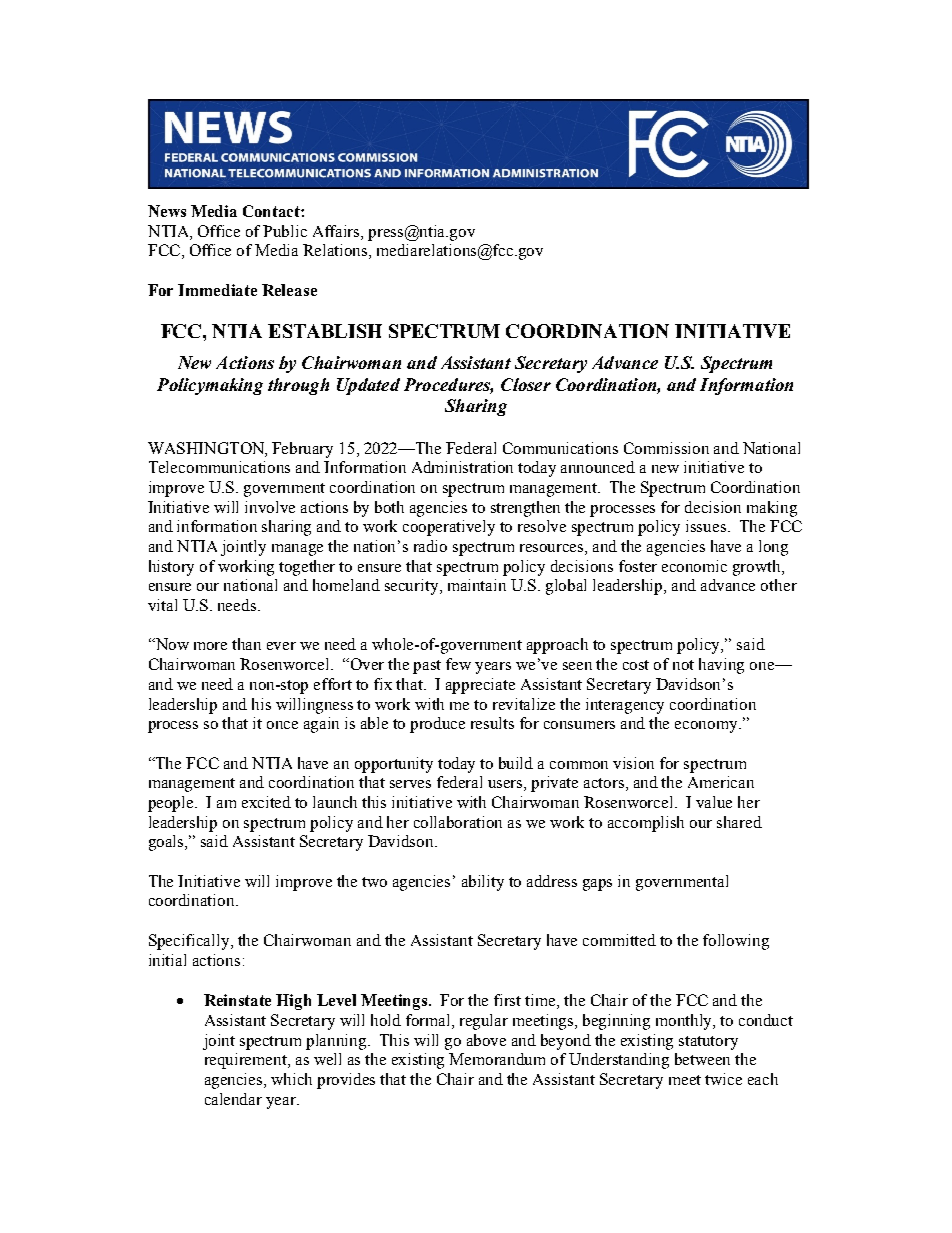 The height and width of the screenshot is (1233, 952). I want to click on requirement, so click(247, 1061).
